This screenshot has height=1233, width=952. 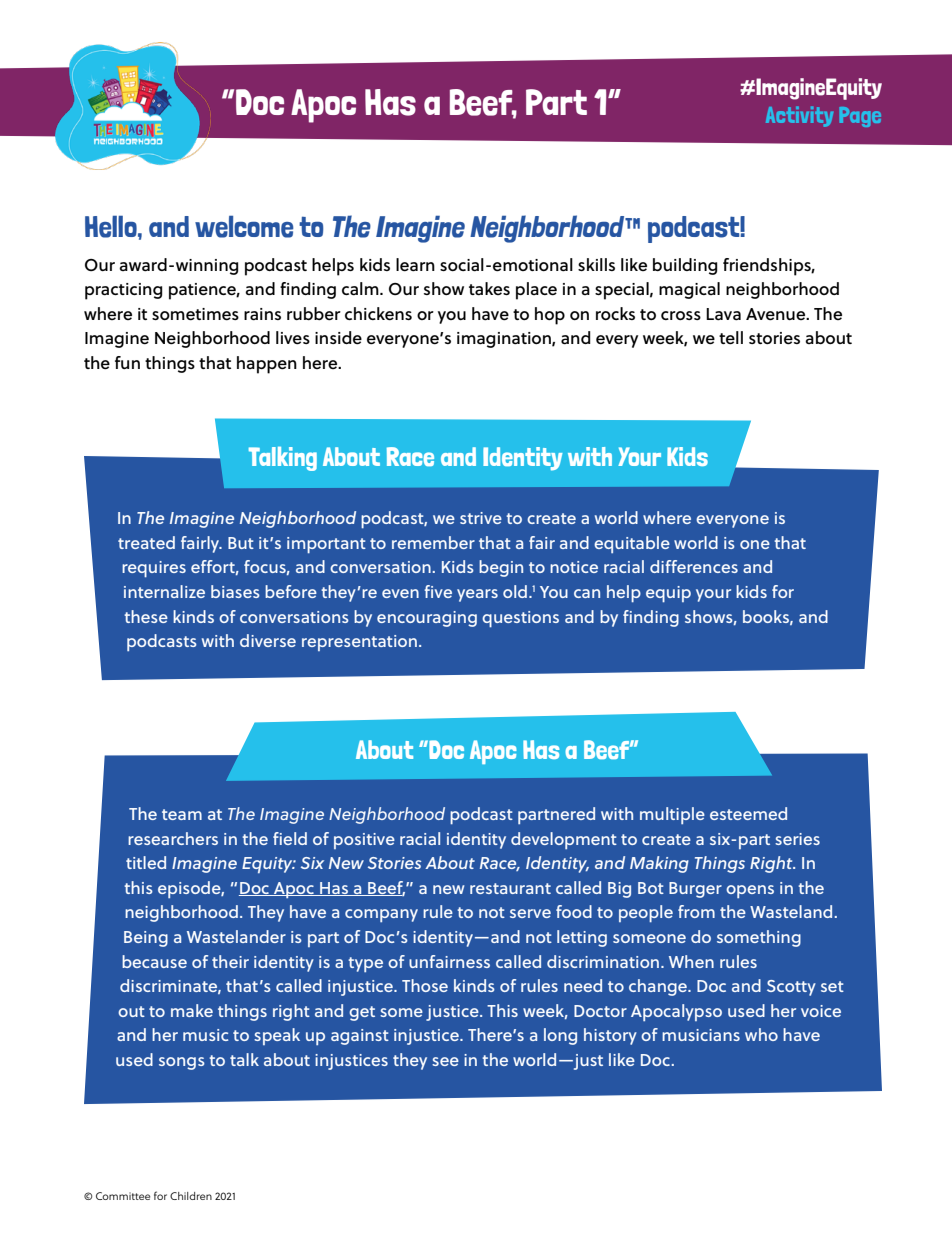 I want to click on equip, so click(x=668, y=594).
